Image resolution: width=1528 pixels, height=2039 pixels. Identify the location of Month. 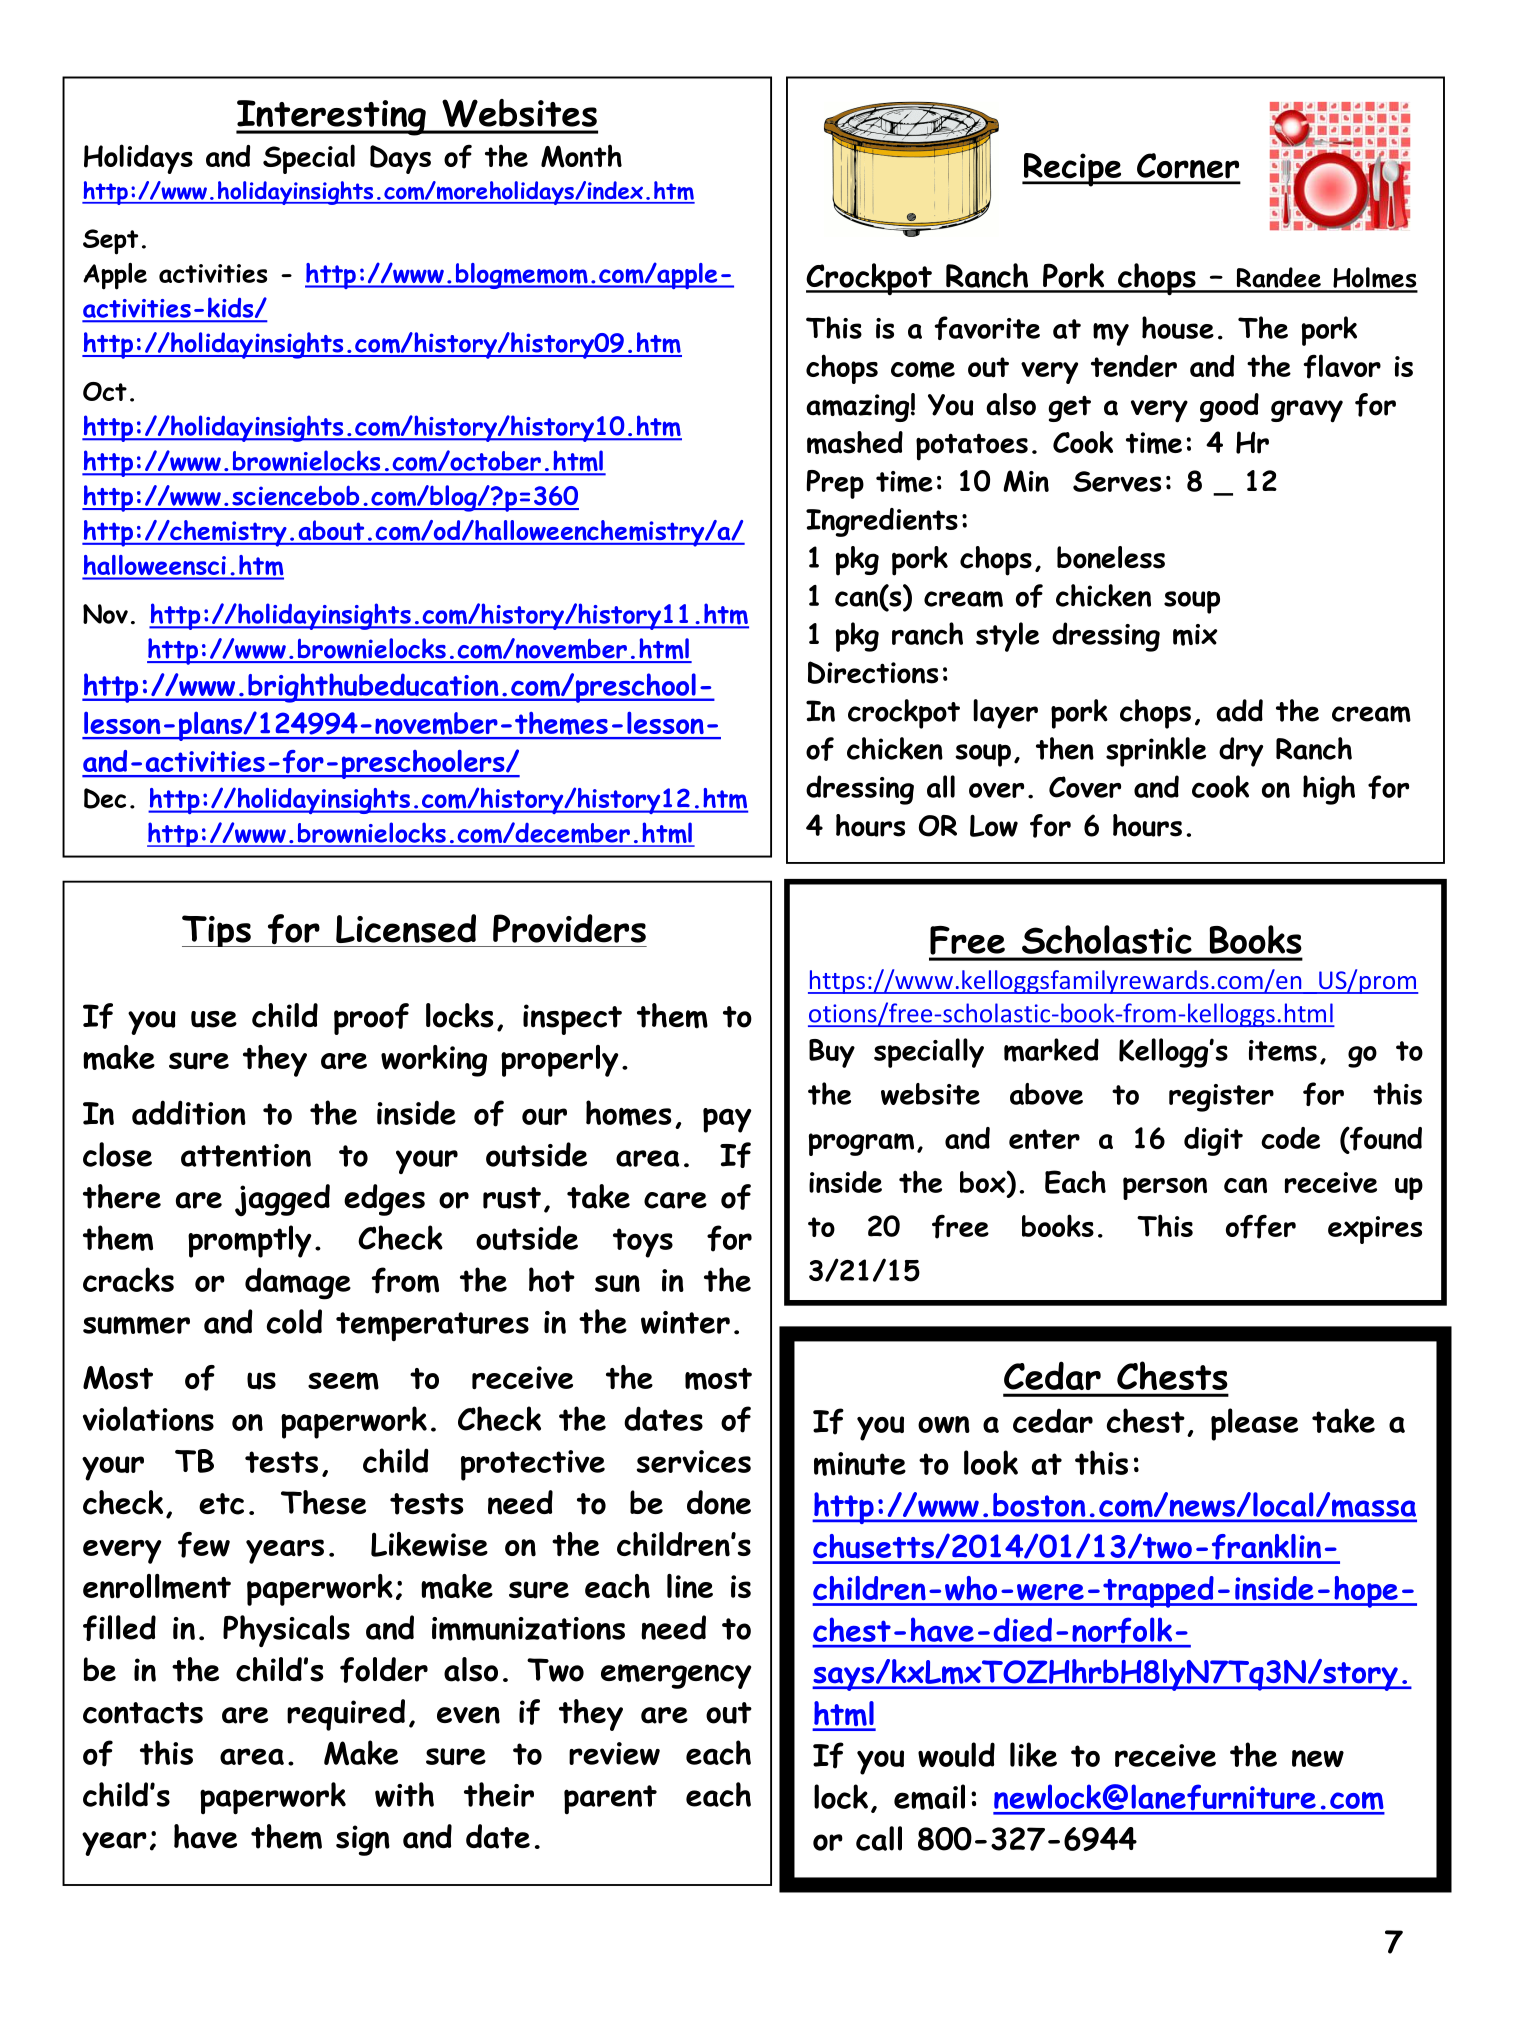
(581, 156).
